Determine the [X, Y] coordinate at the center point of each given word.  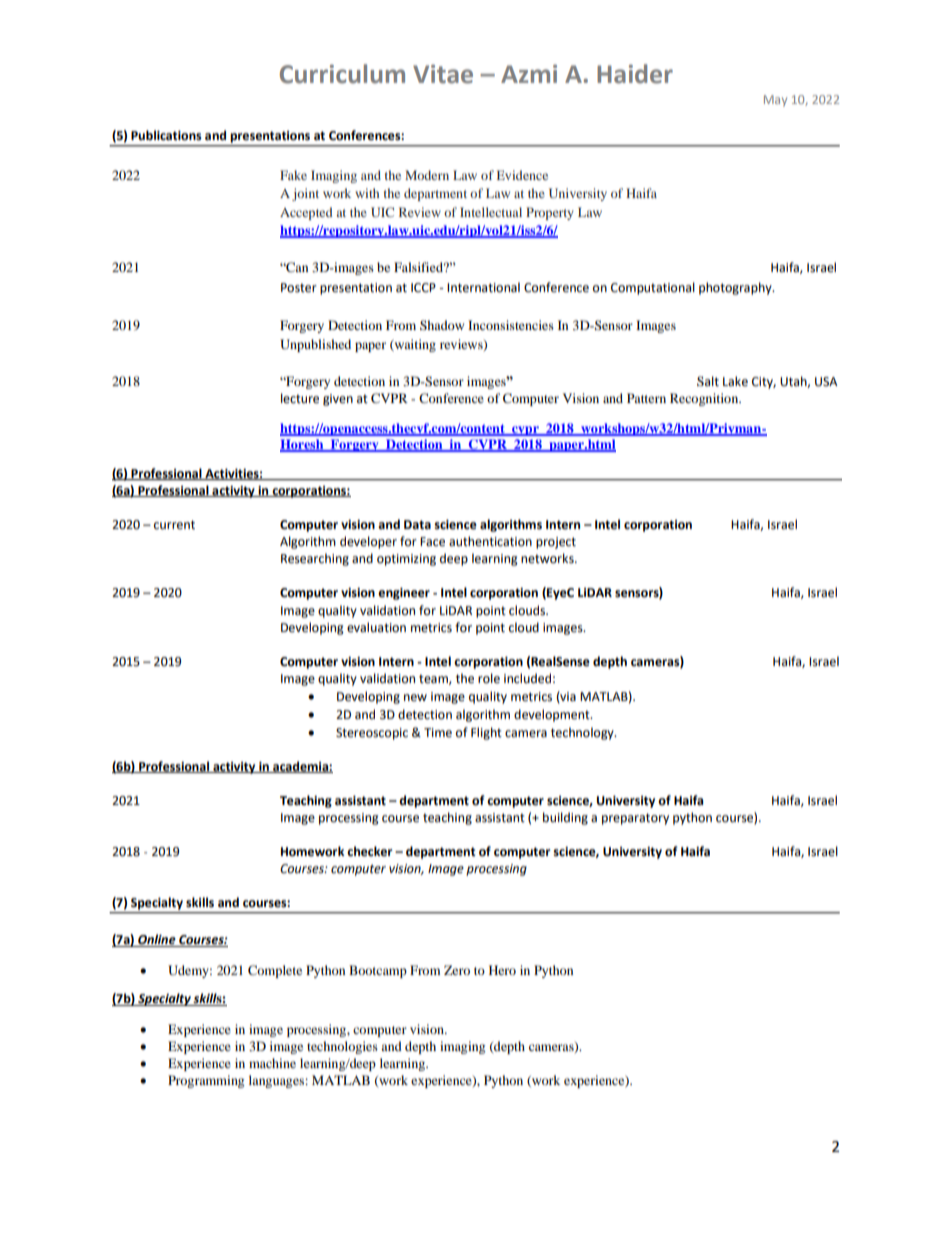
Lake [735, 381]
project [556, 543]
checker [369, 851]
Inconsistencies [511, 325]
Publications [166, 135]
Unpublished [315, 345]
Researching [315, 559]
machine [272, 1063]
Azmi [529, 73]
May [775, 101]
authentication [490, 541]
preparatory [635, 819]
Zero [457, 970]
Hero [502, 970]
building [565, 818]
